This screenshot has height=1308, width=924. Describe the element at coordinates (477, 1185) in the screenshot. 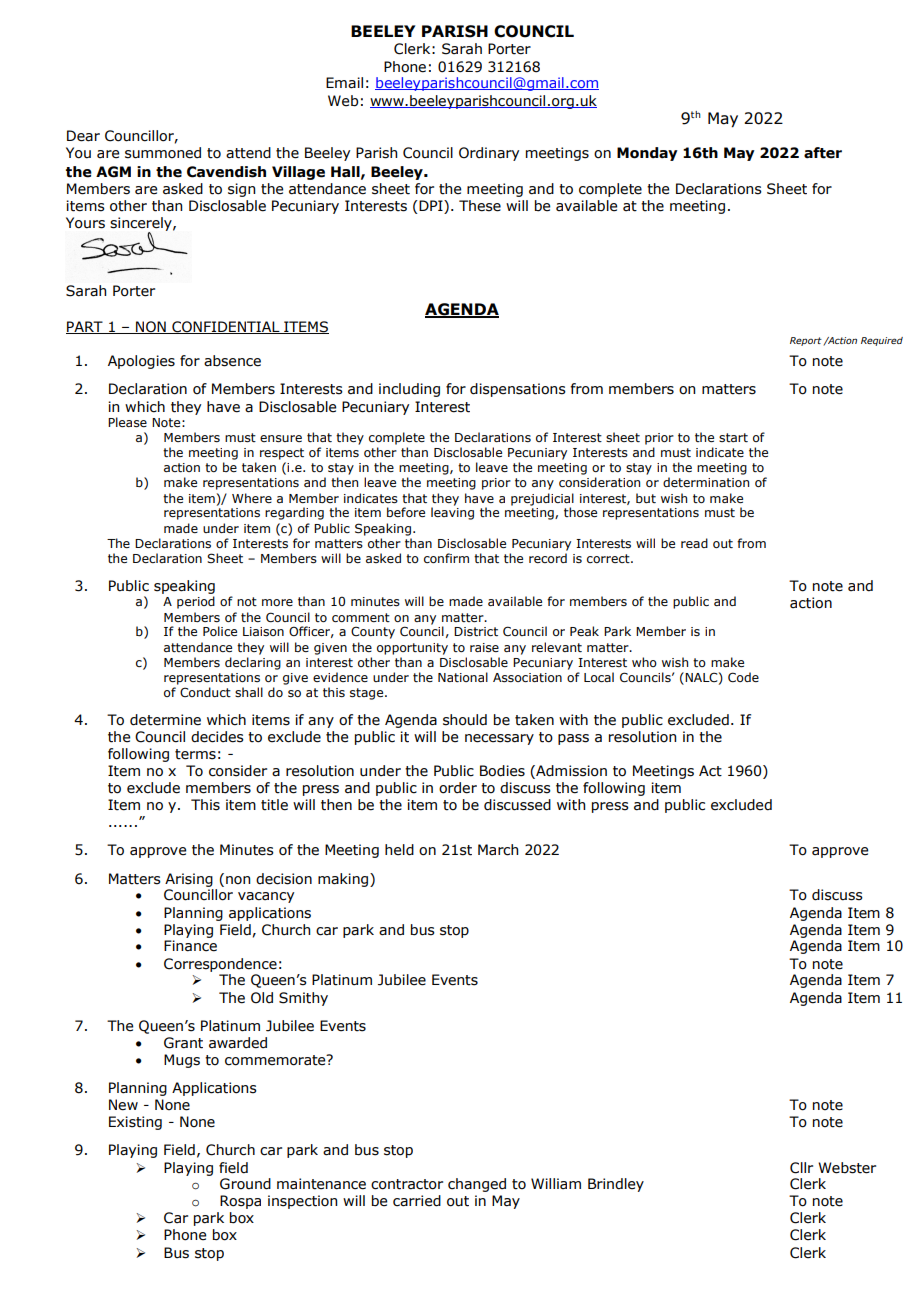

I see `changed` at that location.
